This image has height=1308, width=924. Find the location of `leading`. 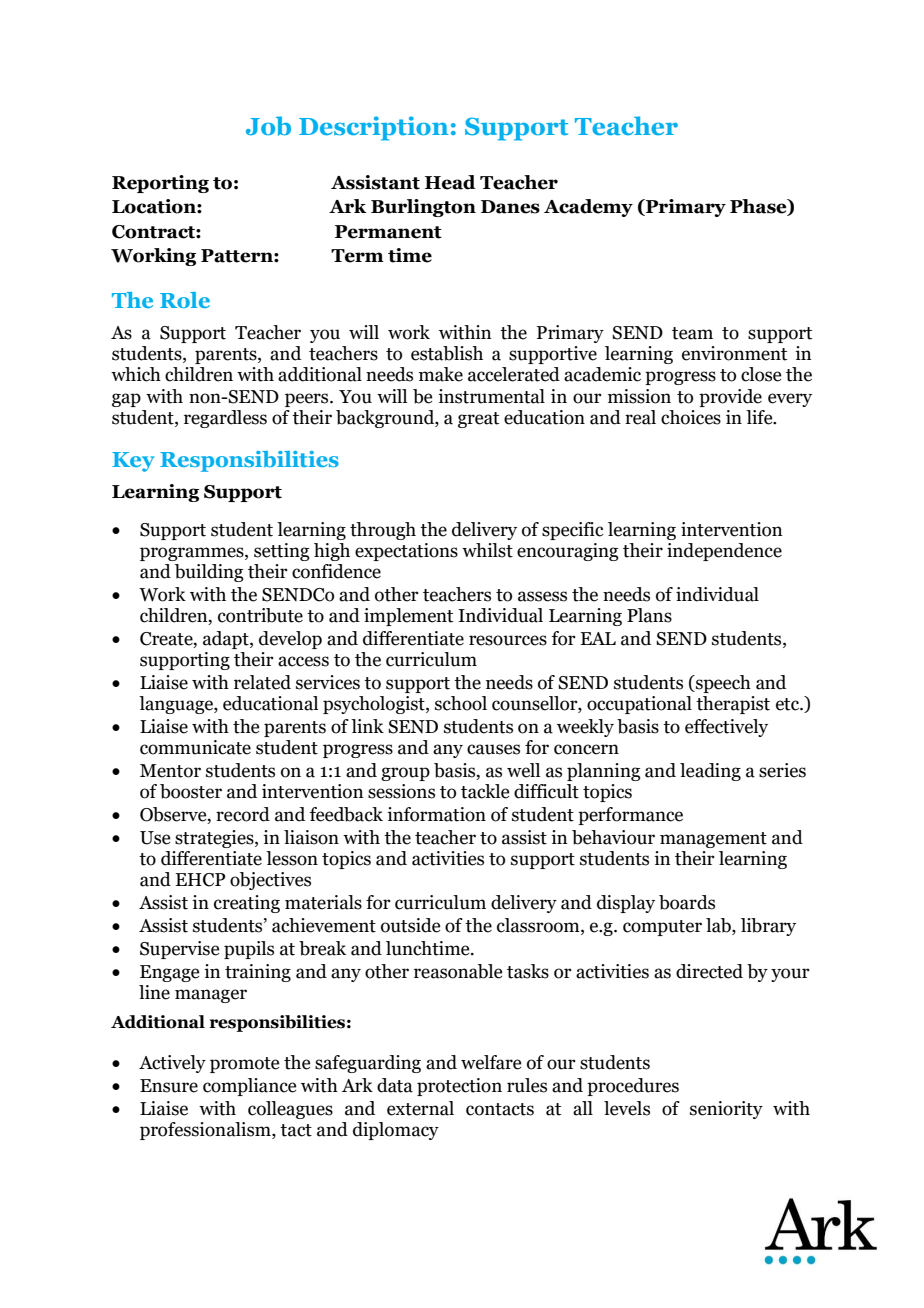

leading is located at coordinates (710, 772).
